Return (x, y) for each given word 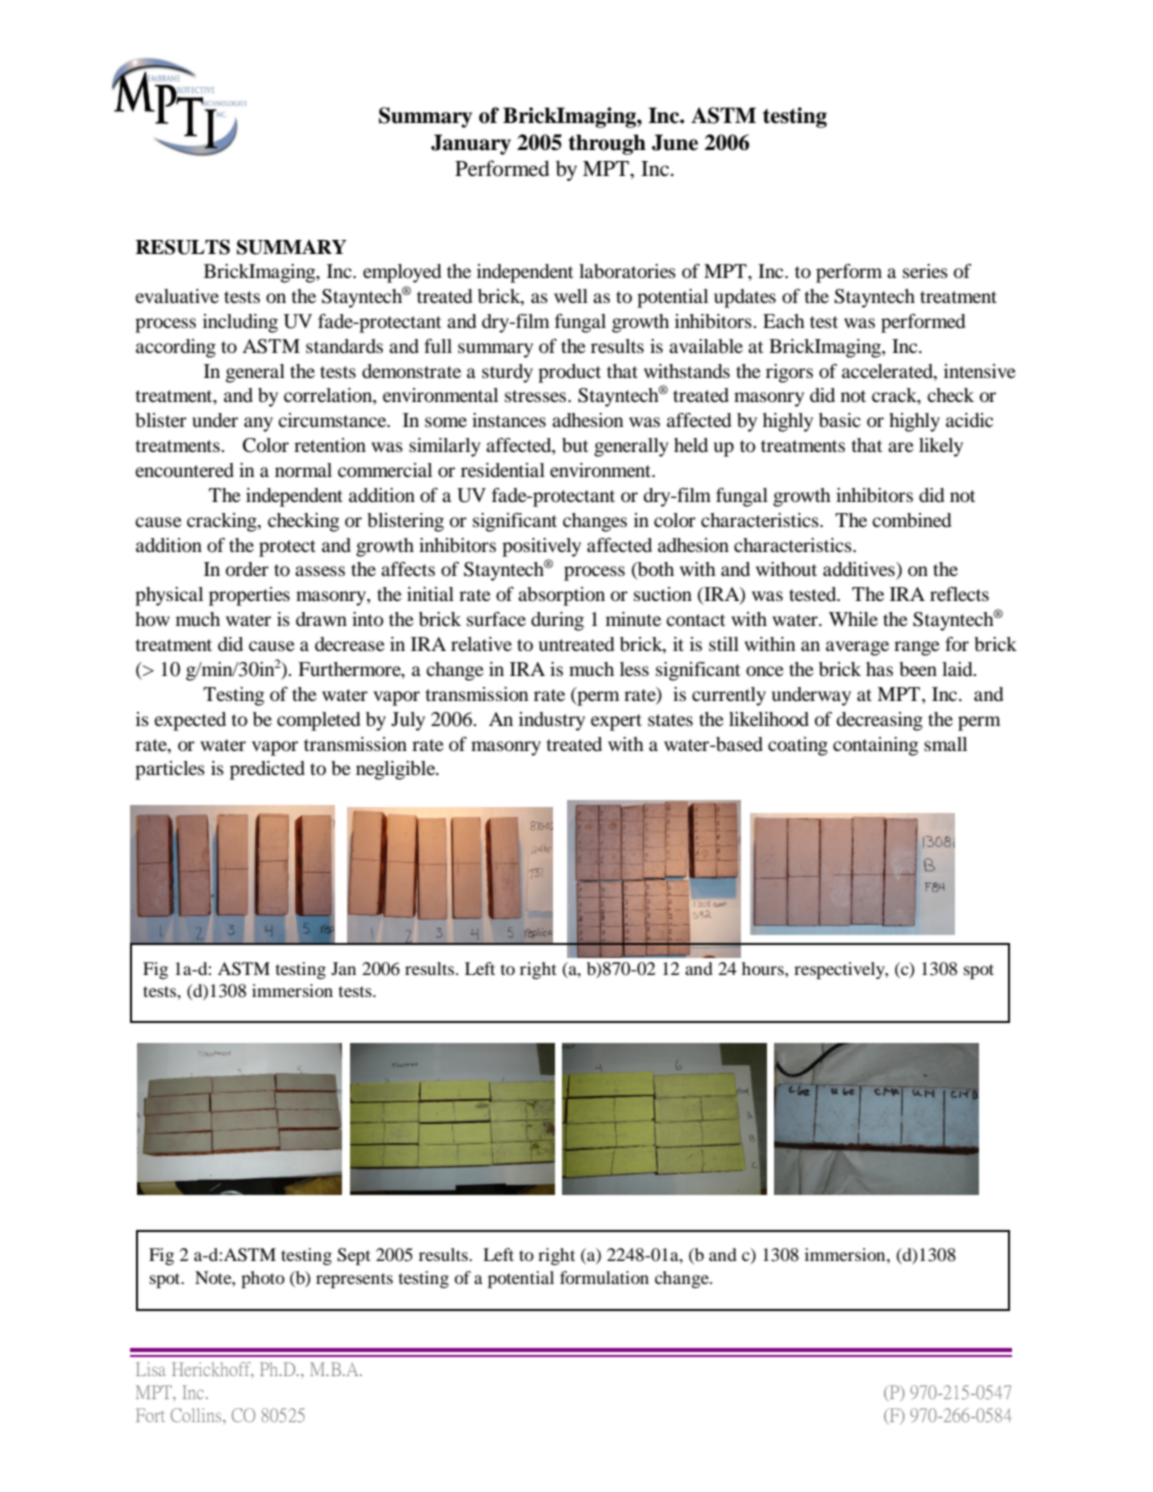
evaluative (177, 296)
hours (764, 968)
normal (303, 470)
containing (875, 746)
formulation (604, 1277)
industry (552, 721)
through (607, 144)
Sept (353, 1256)
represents (354, 1280)
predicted (267, 770)
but (575, 445)
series (925, 271)
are (901, 447)
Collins (197, 1415)
